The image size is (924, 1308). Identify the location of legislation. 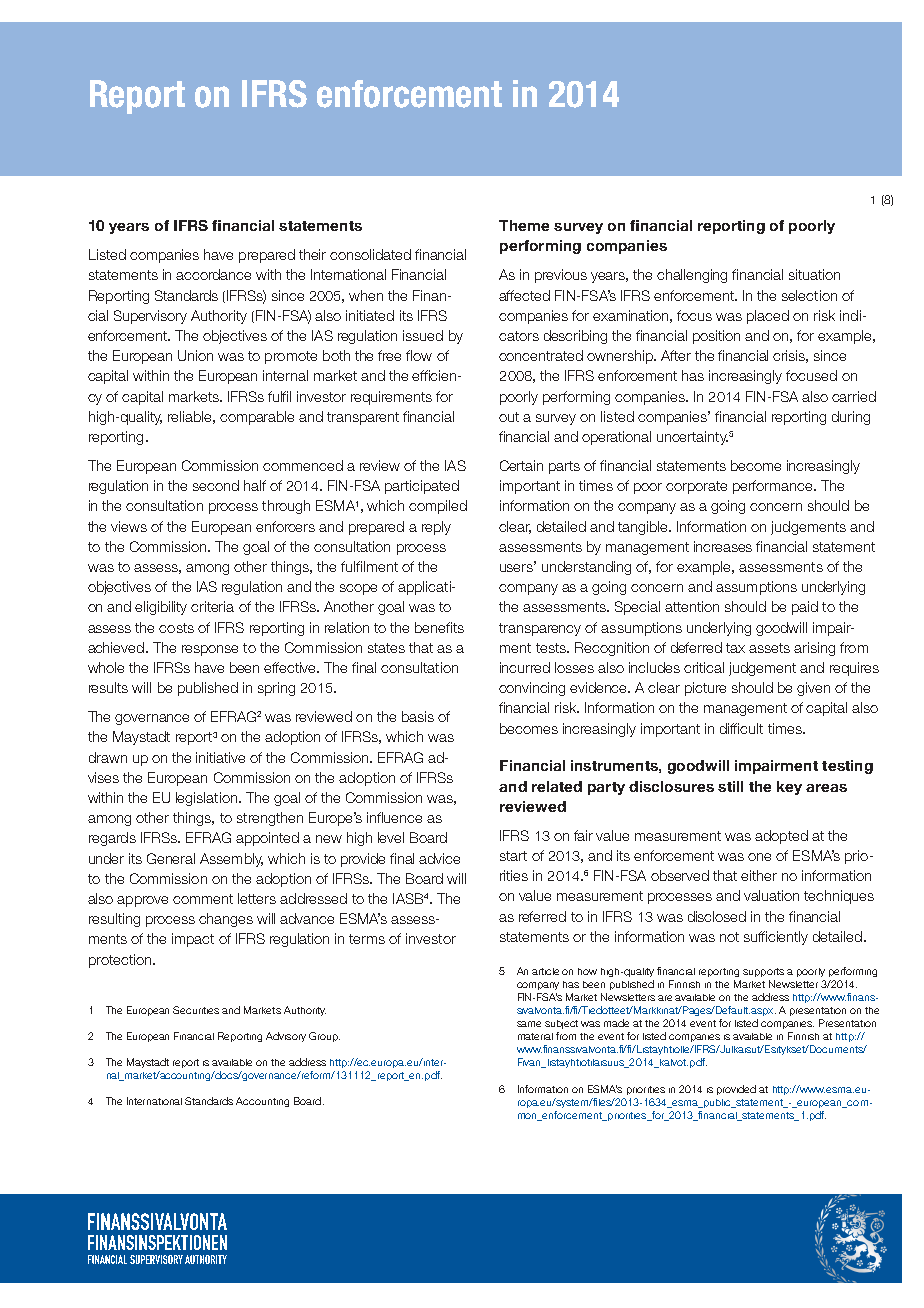
(206, 799).
